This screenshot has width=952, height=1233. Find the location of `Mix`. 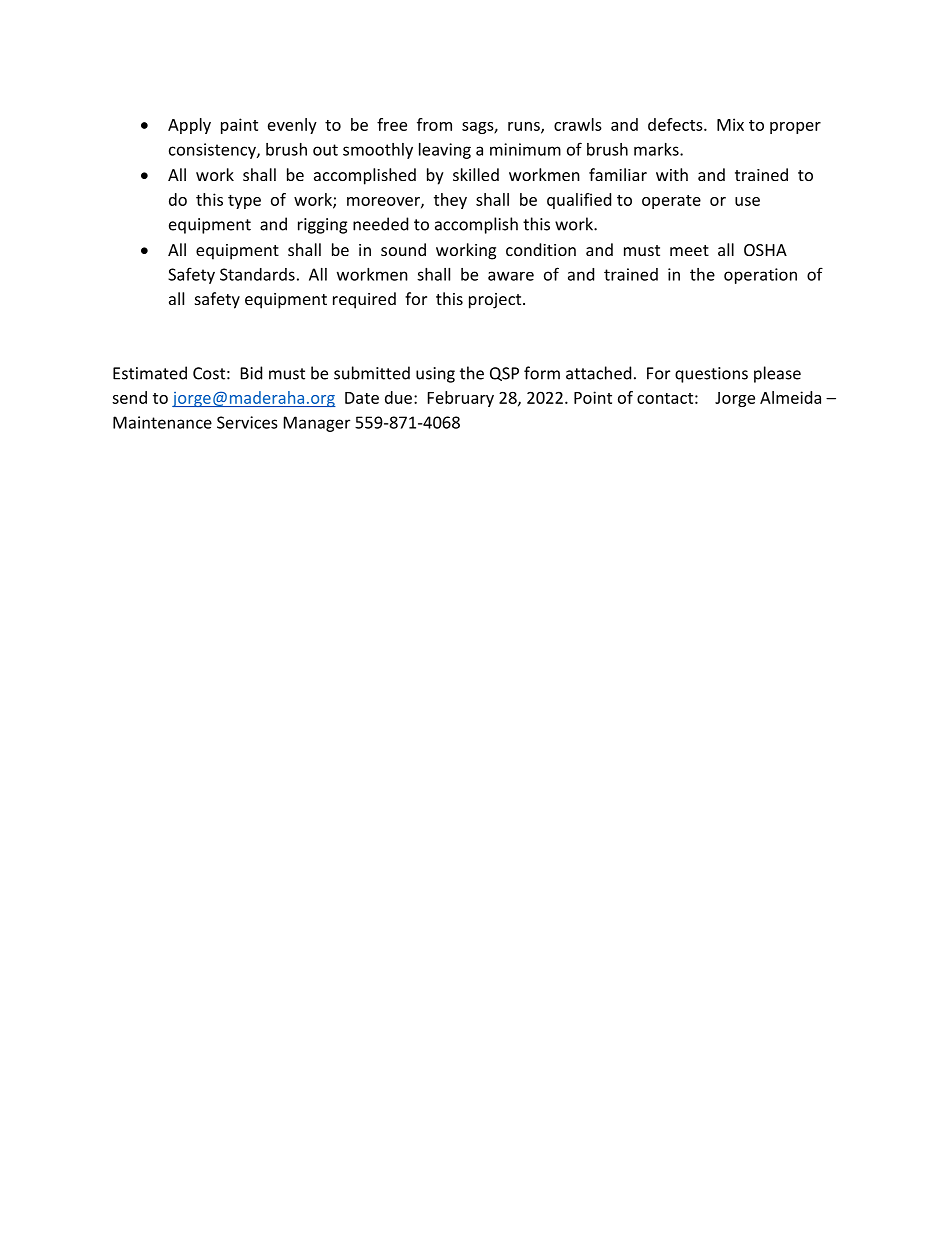

Mix is located at coordinates (730, 124).
